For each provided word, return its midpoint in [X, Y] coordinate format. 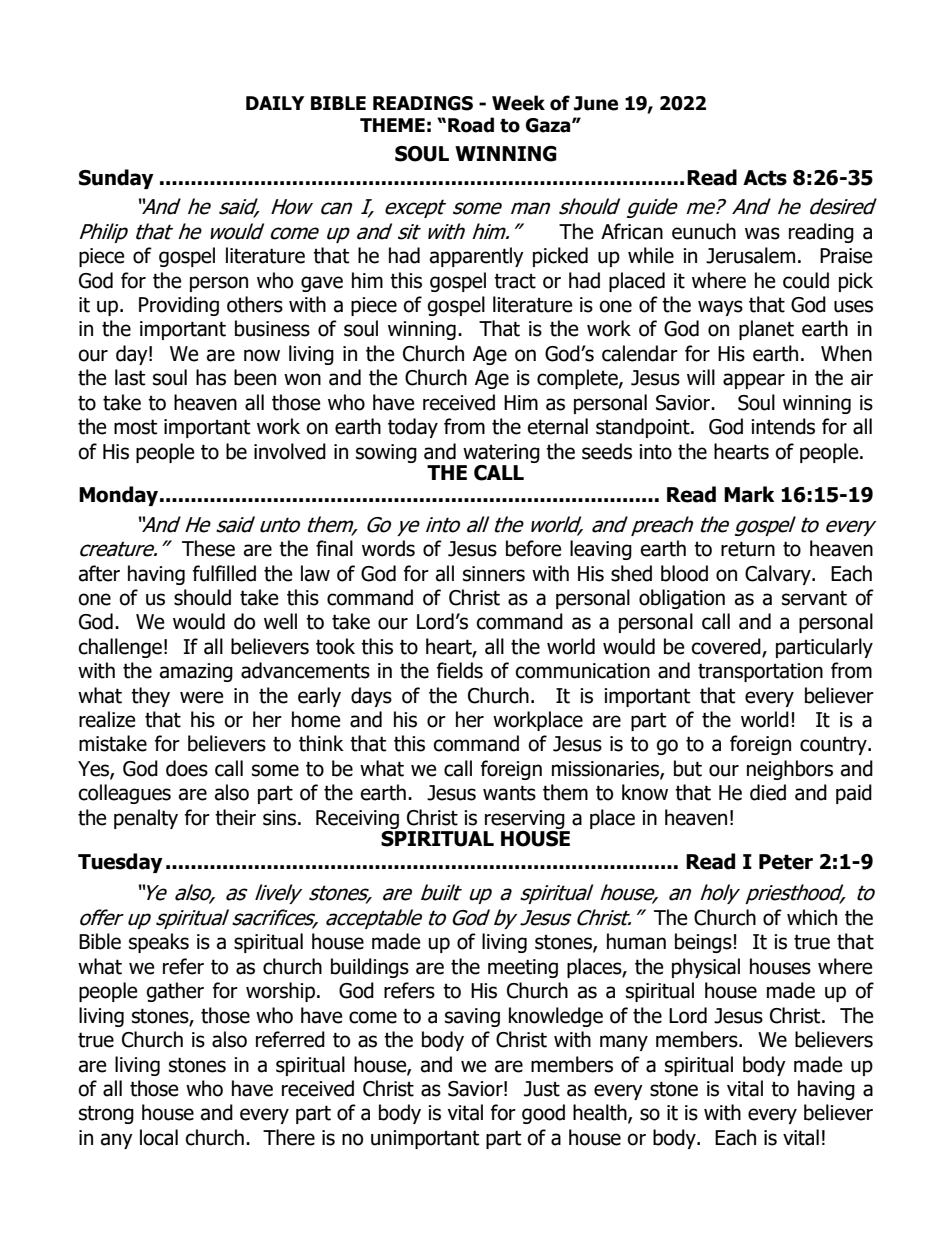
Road [471, 125]
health [601, 1113]
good [543, 1114]
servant [814, 598]
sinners [494, 574]
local [159, 1137]
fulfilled [224, 573]
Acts [765, 178]
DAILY [275, 103]
